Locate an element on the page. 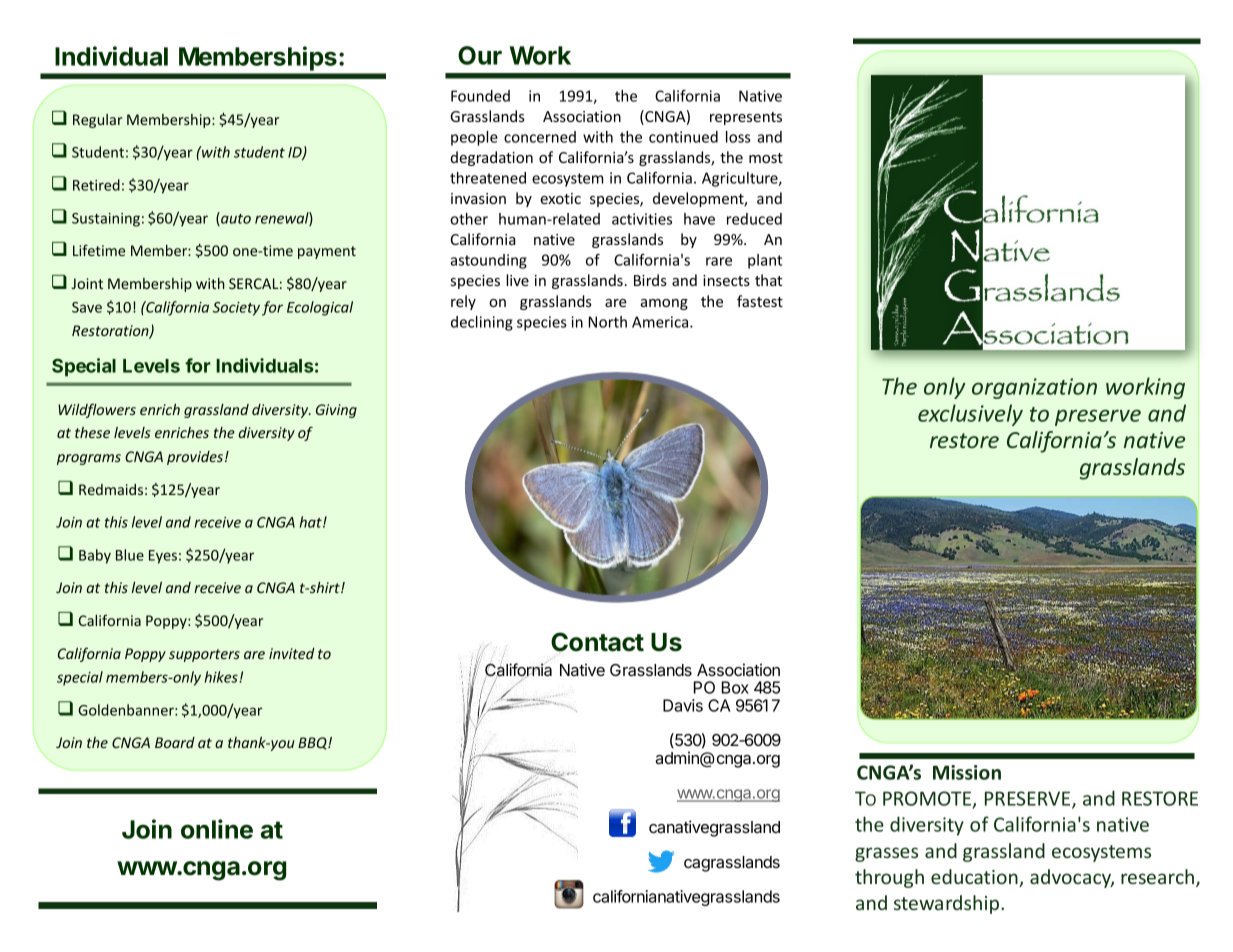  Regular is located at coordinates (98, 121).
